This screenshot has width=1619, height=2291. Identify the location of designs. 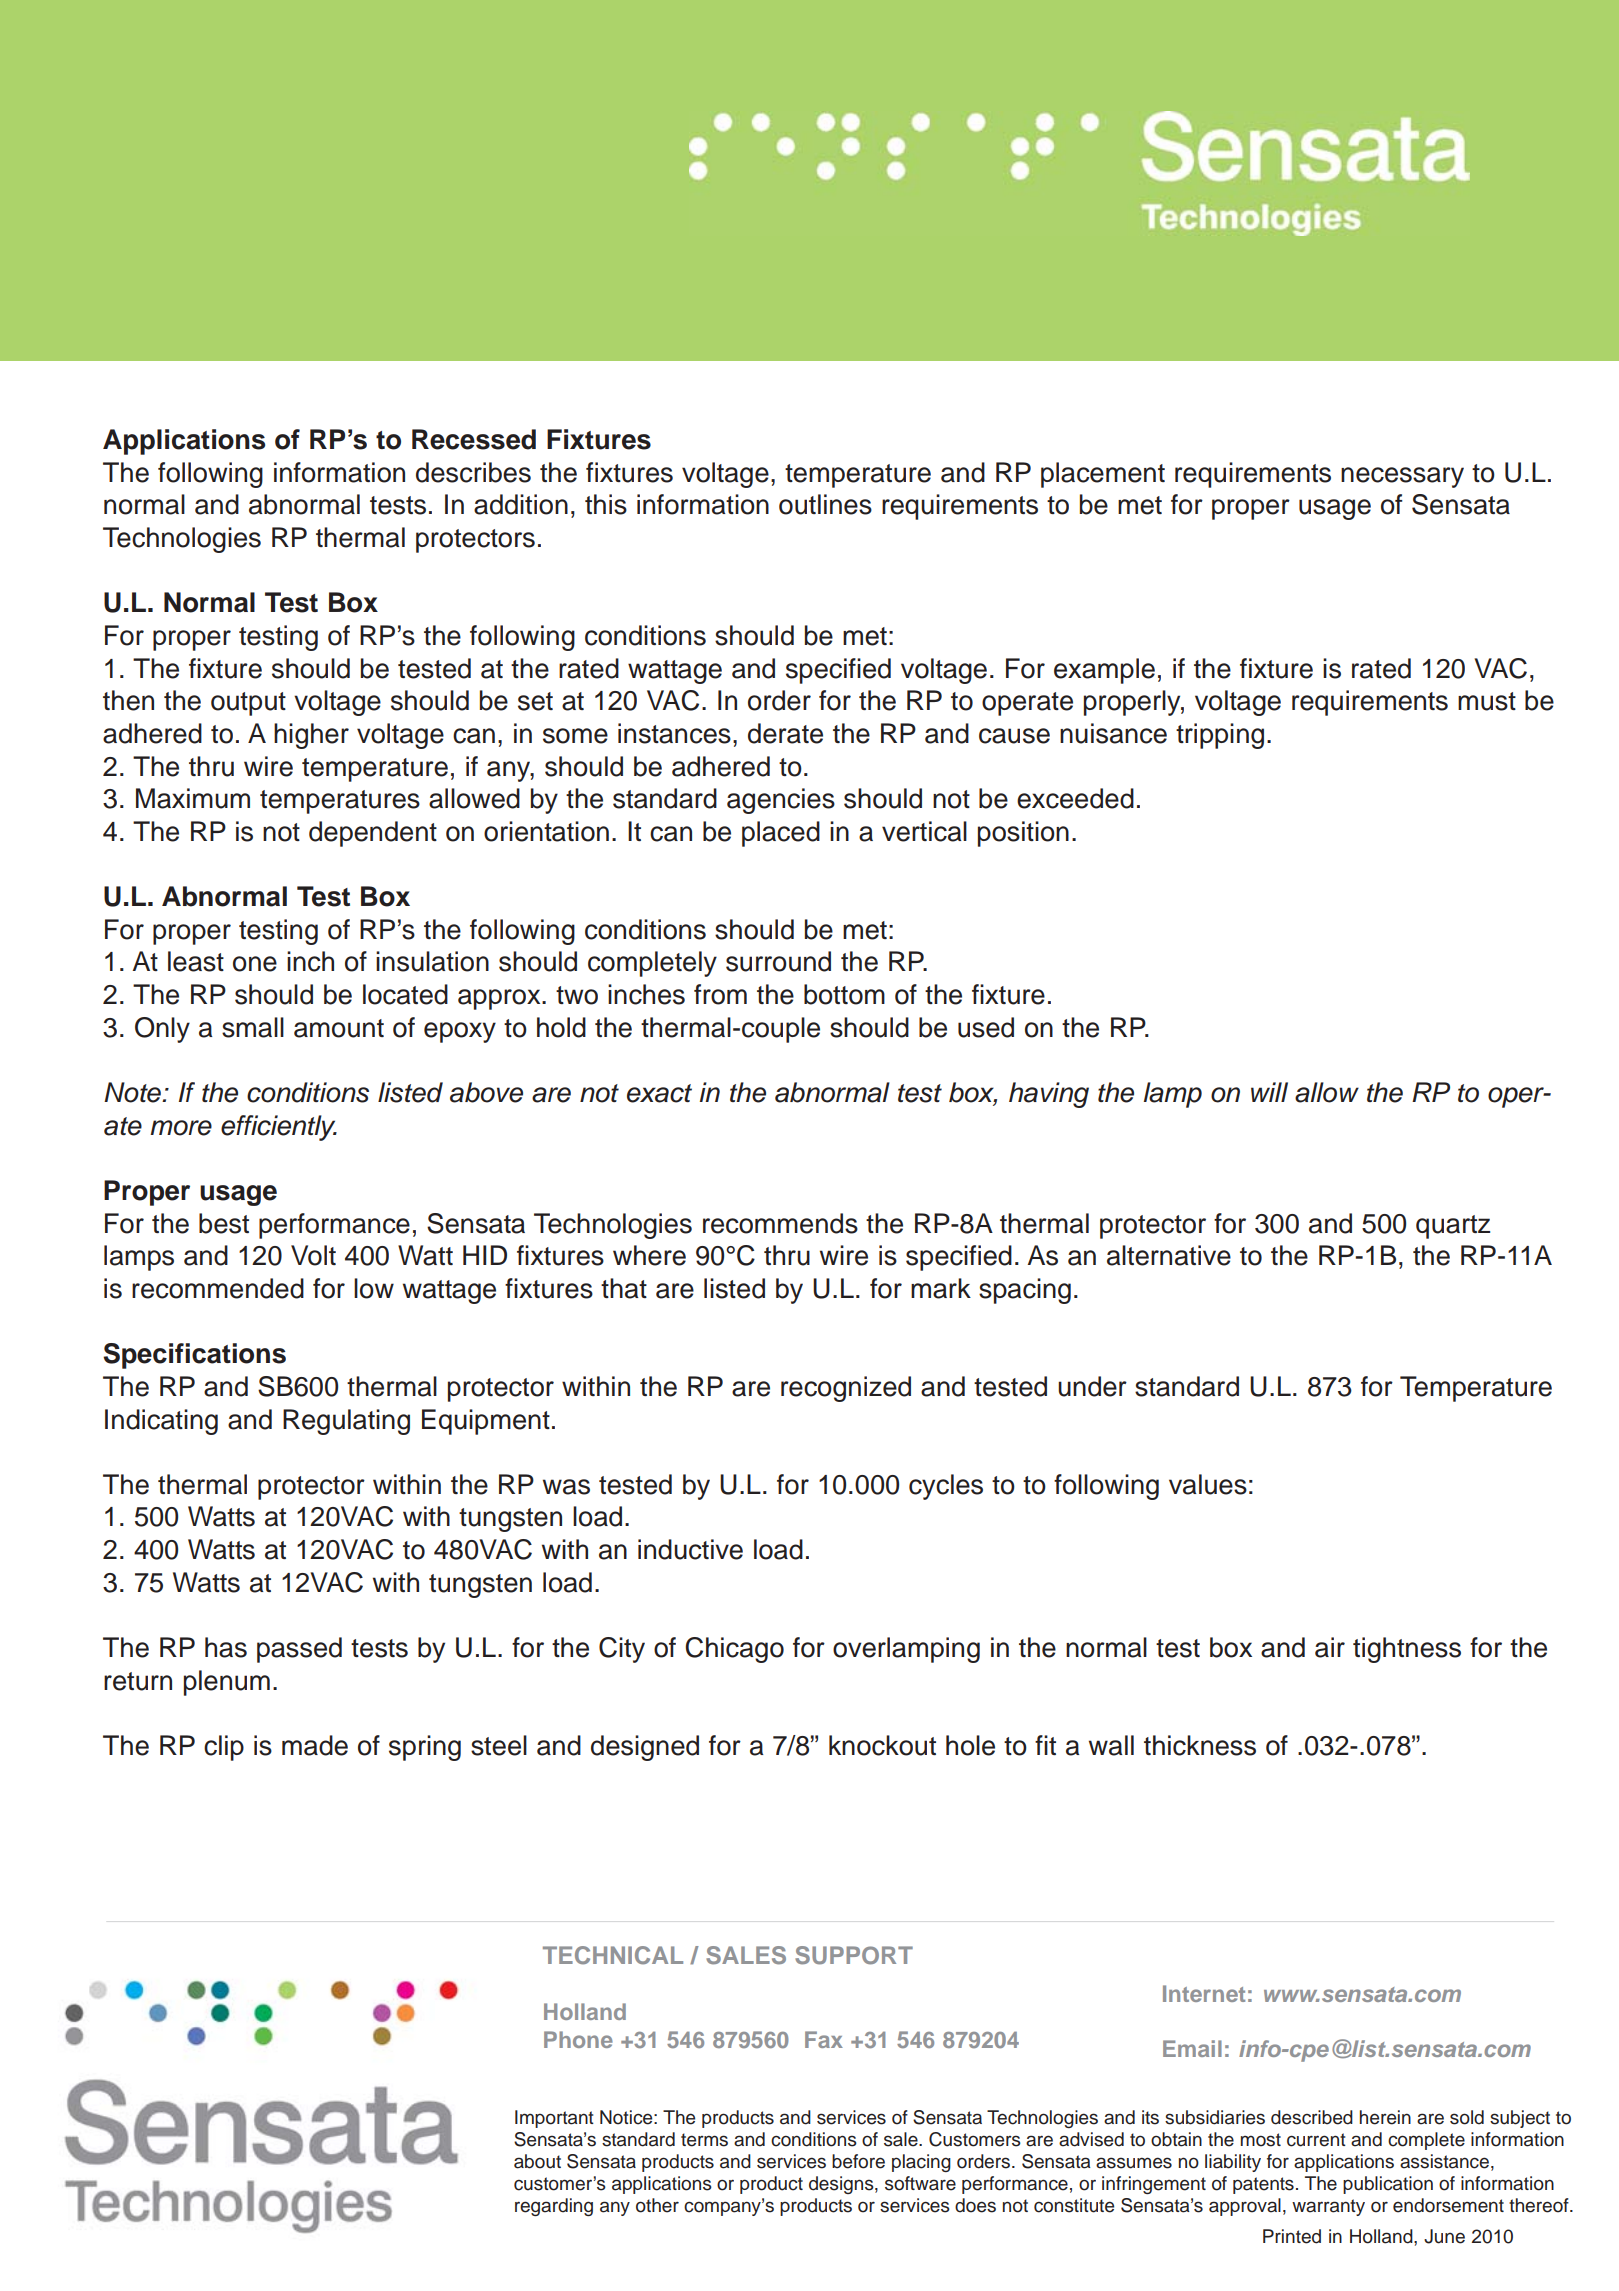
(842, 2185).
